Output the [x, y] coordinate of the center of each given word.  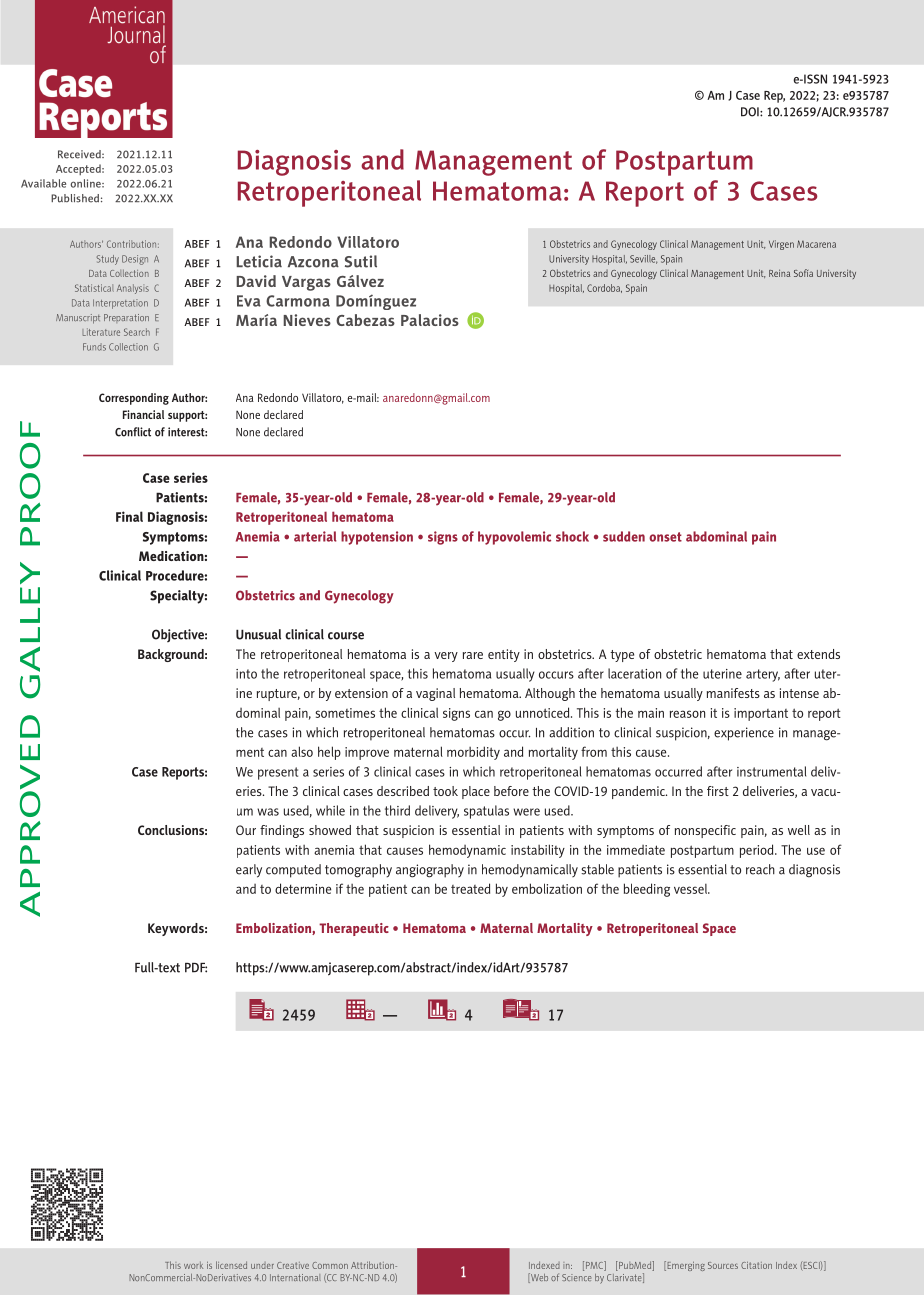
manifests [733, 693]
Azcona [313, 262]
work [193, 1265]
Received [80, 154]
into [246, 674]
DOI [751, 112]
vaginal [435, 694]
